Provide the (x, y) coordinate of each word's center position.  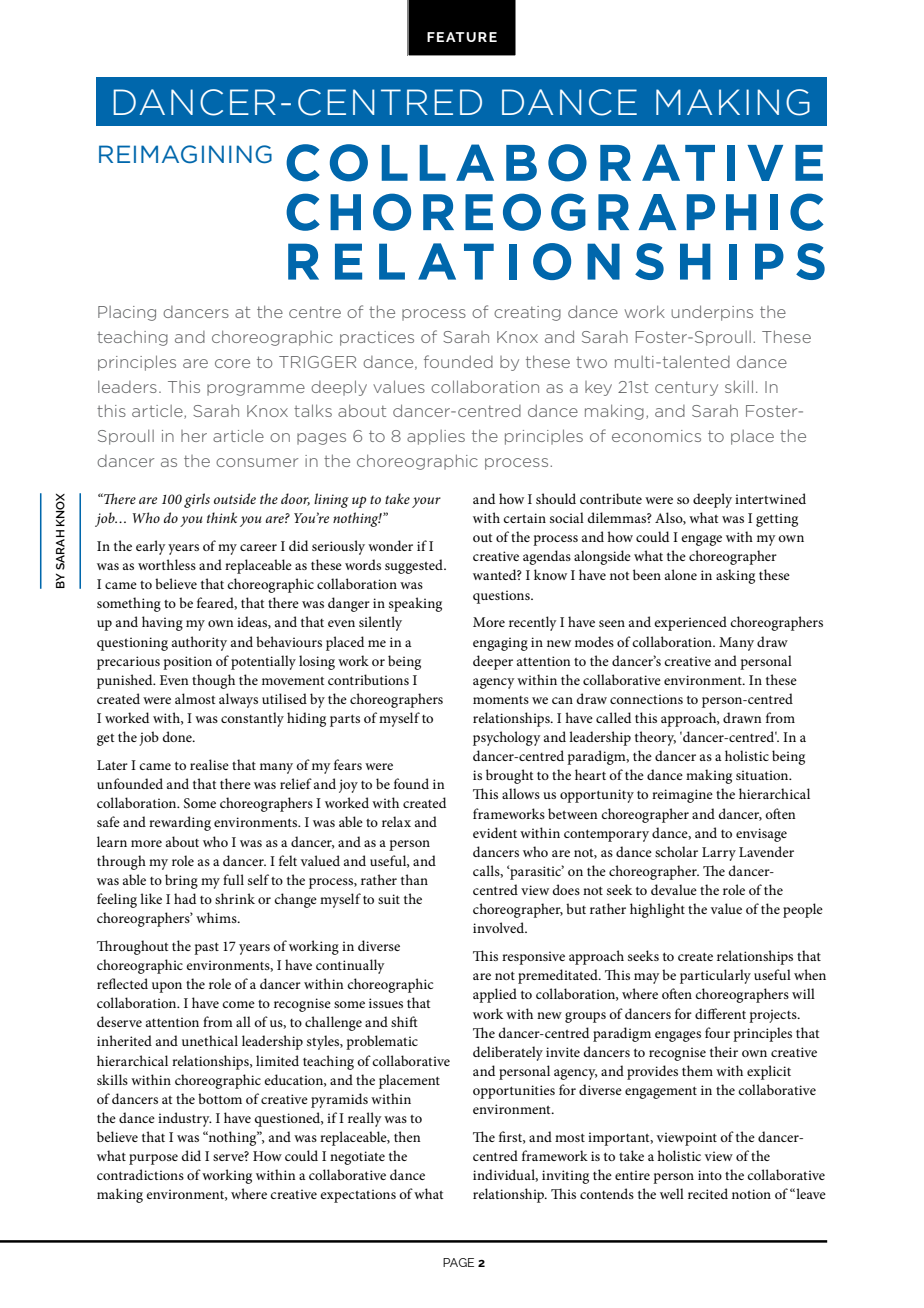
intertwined (770, 498)
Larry (719, 854)
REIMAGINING (185, 154)
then (407, 1136)
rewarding (180, 823)
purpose (153, 1159)
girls (197, 500)
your (426, 502)
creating (527, 313)
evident (495, 832)
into (710, 1175)
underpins (712, 313)
